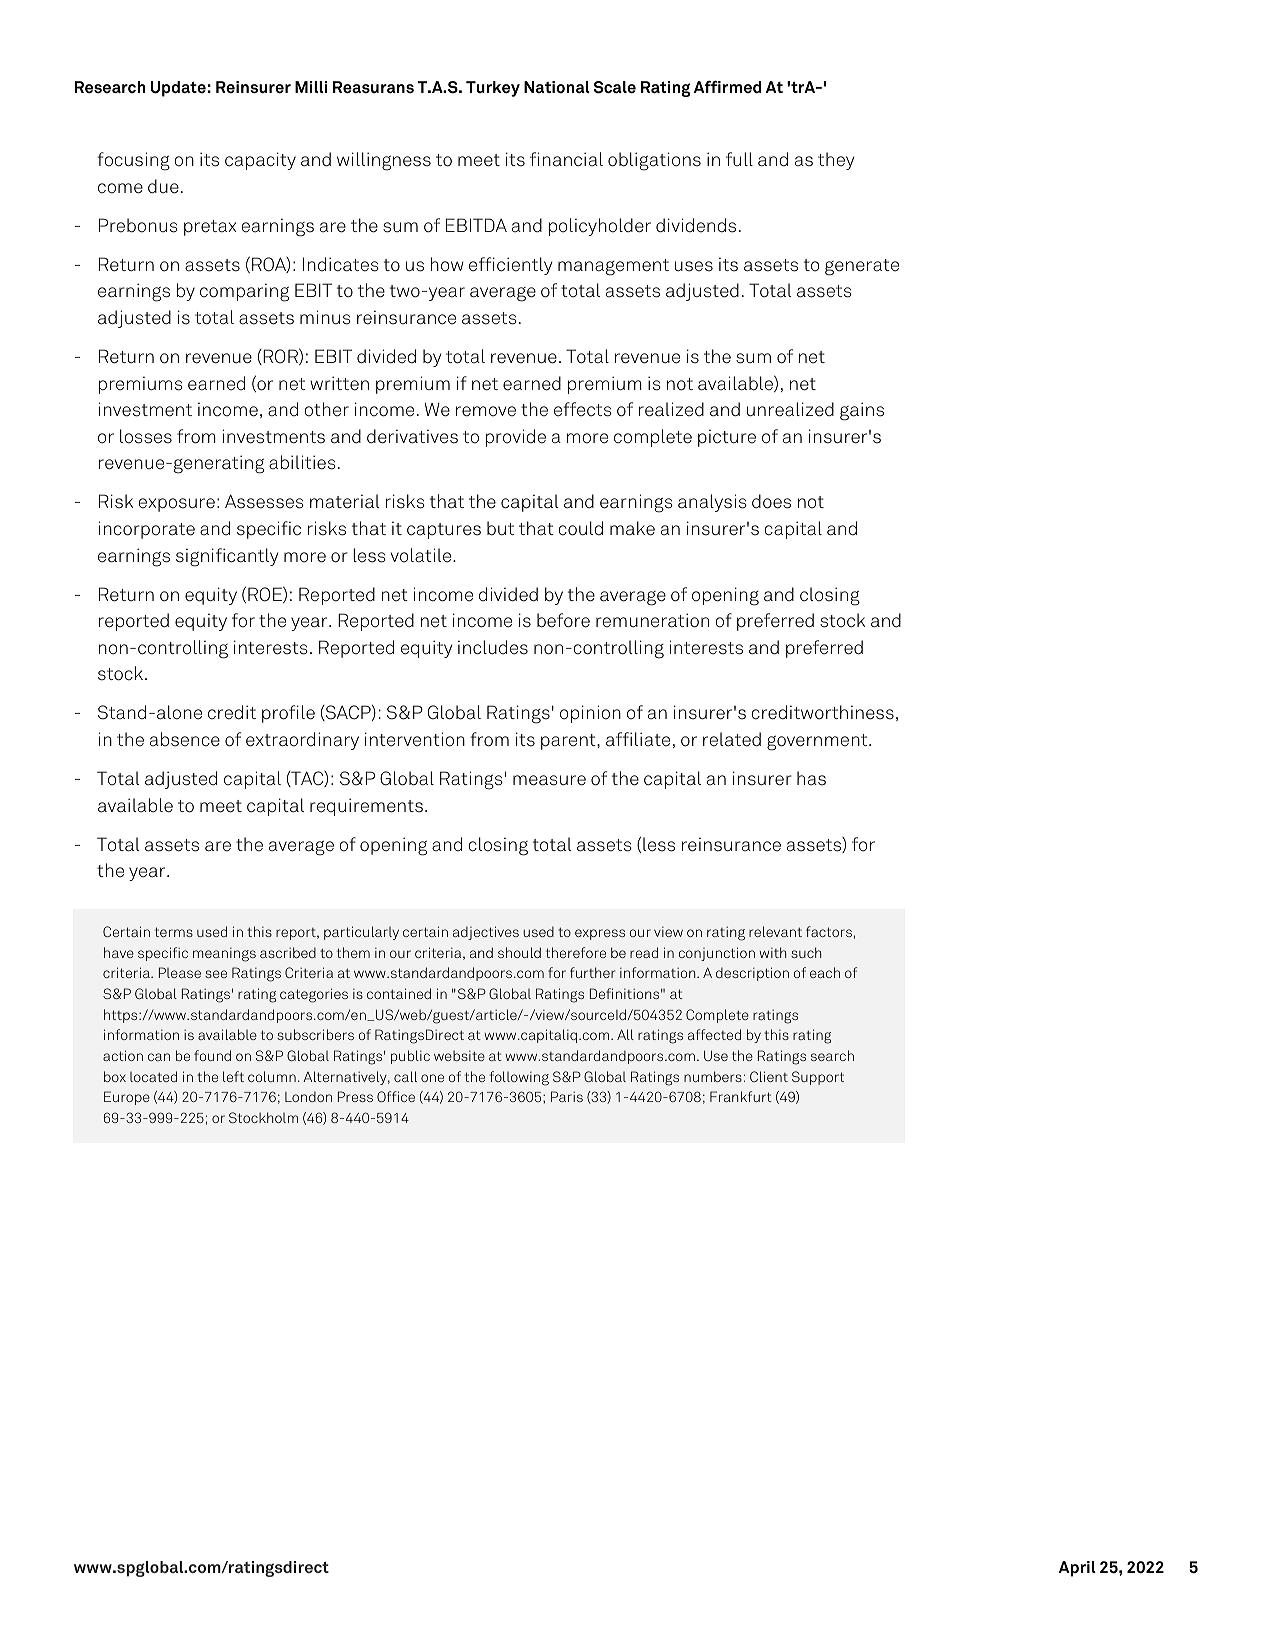 Image resolution: width=1272 pixels, height=1646 pixels. I want to click on London, so click(308, 1096).
